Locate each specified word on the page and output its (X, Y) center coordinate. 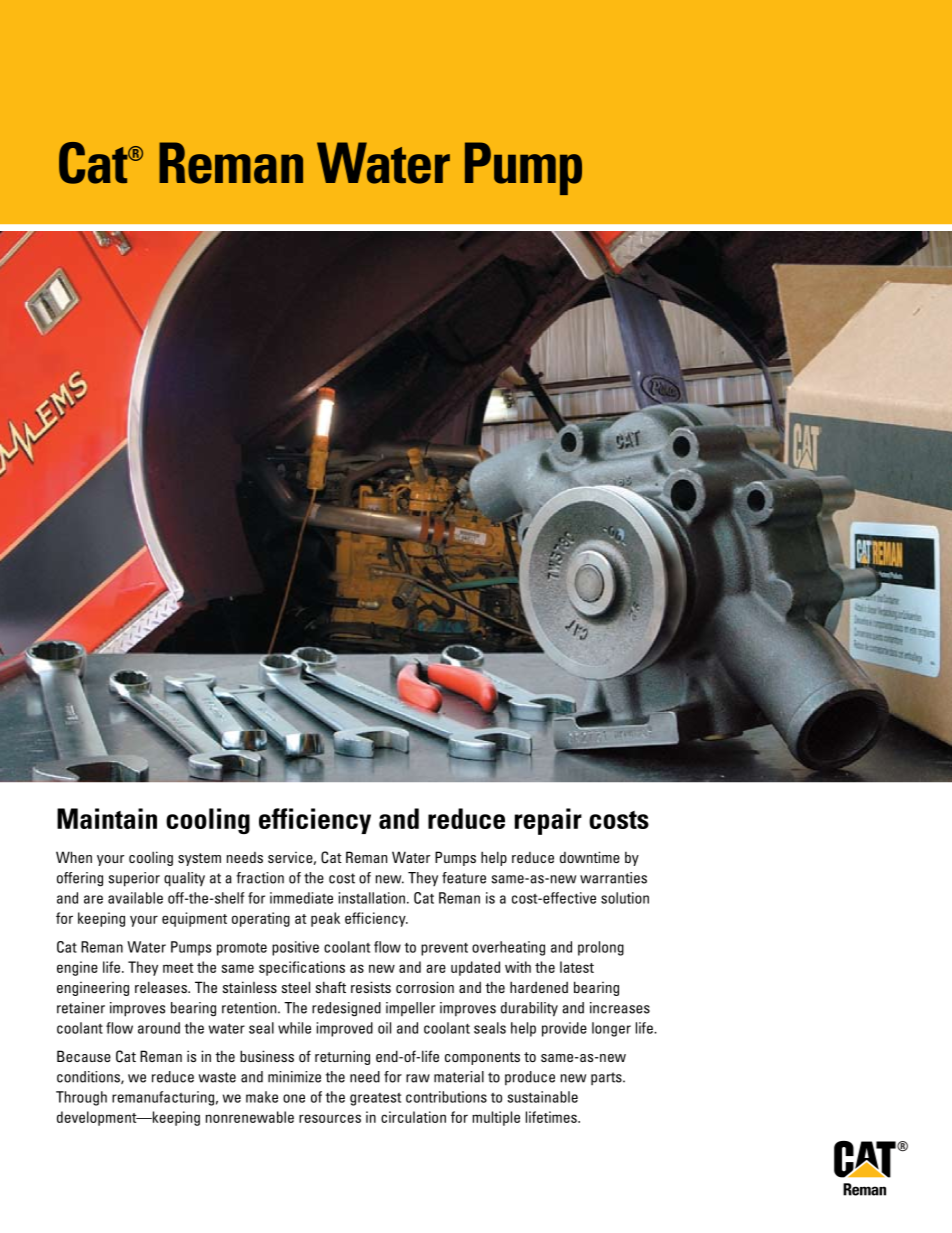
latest (577, 967)
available (135, 898)
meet (178, 968)
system (199, 859)
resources (330, 1118)
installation (373, 898)
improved (345, 1029)
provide (564, 1029)
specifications (302, 968)
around (159, 1028)
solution (625, 898)
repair (548, 821)
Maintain (107, 818)
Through (81, 1098)
